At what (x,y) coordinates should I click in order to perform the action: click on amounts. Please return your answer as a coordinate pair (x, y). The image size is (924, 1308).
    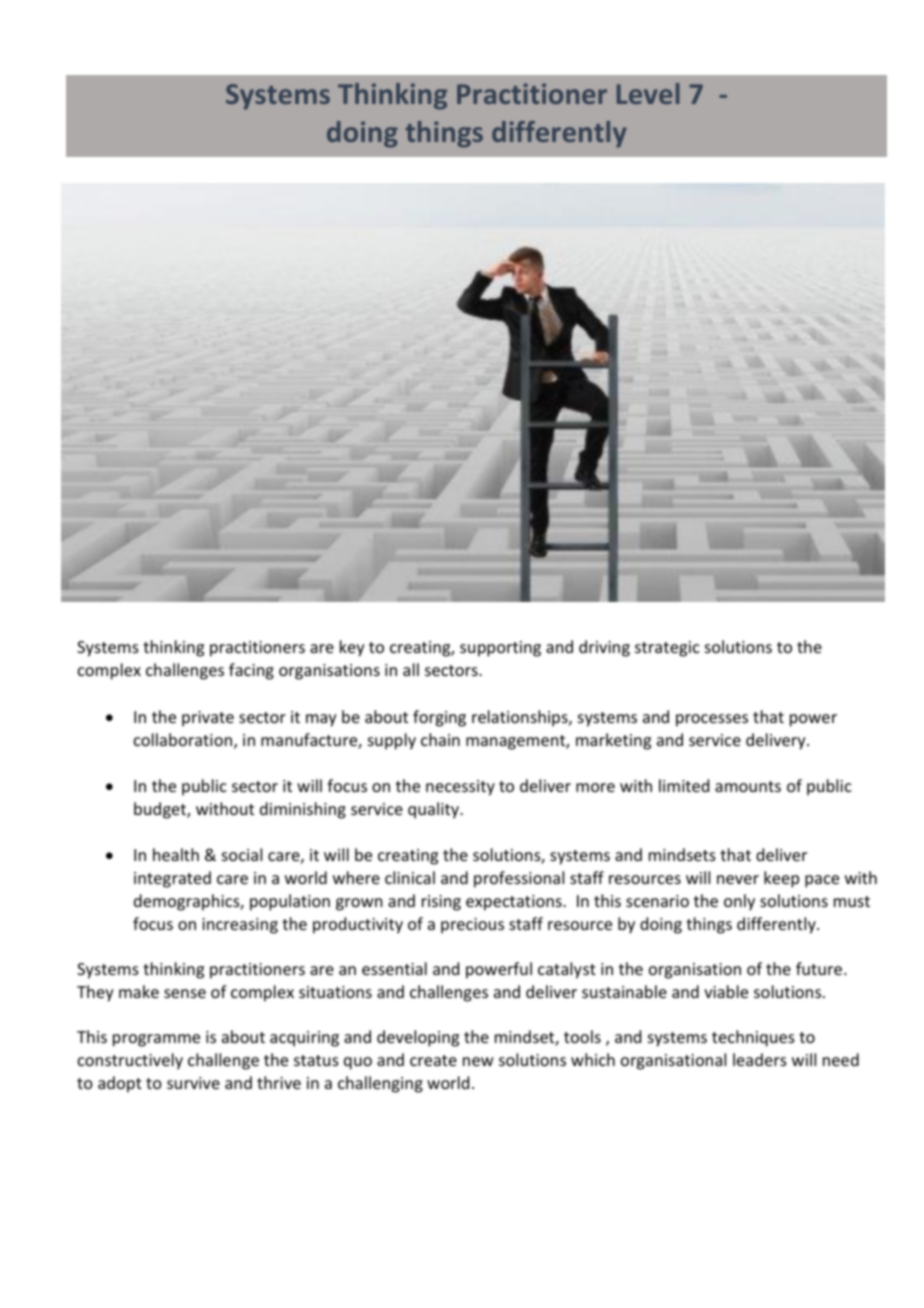
    Looking at the image, I should click on (748, 786).
